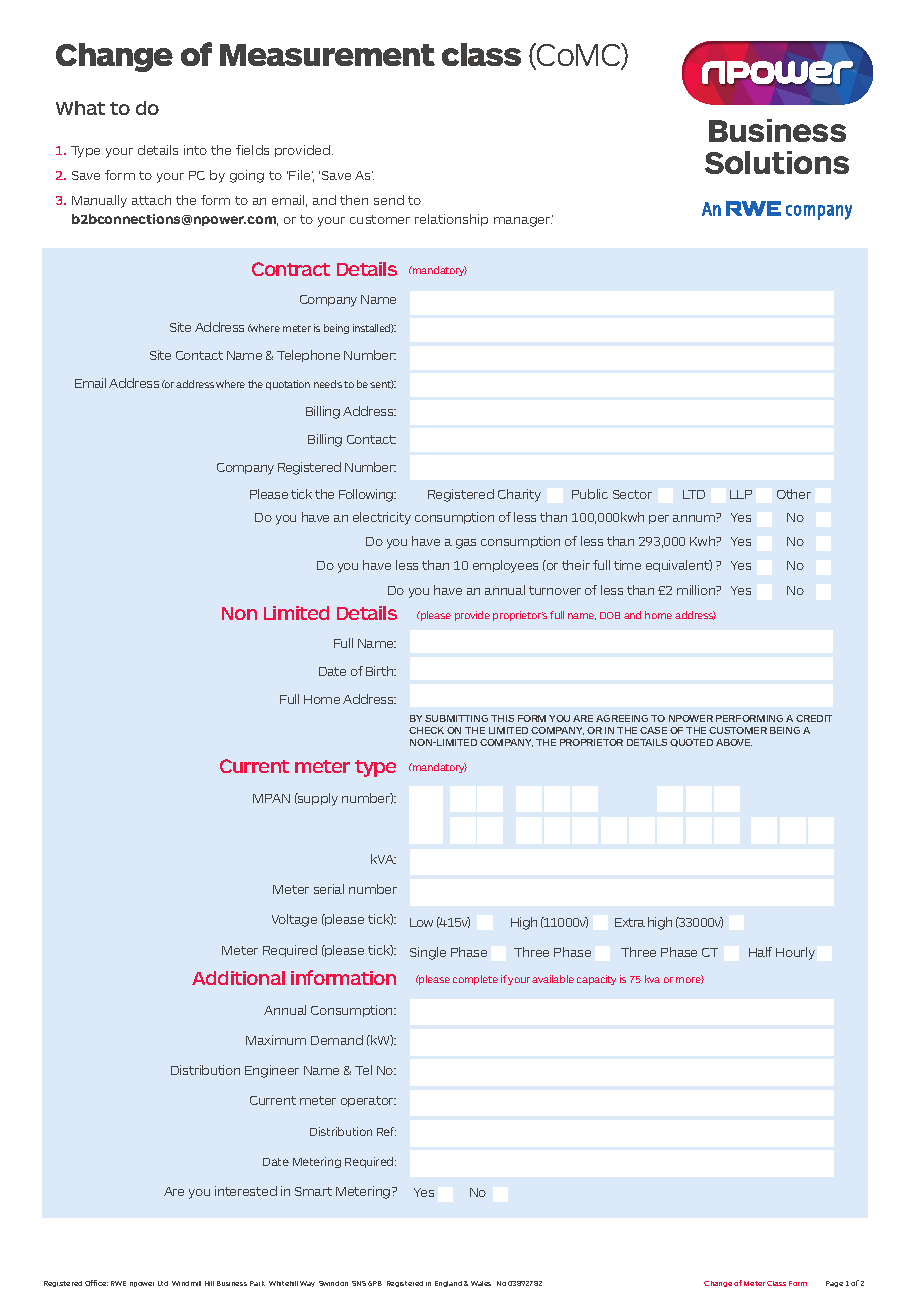  I want to click on ABOVE, so click(734, 742).
